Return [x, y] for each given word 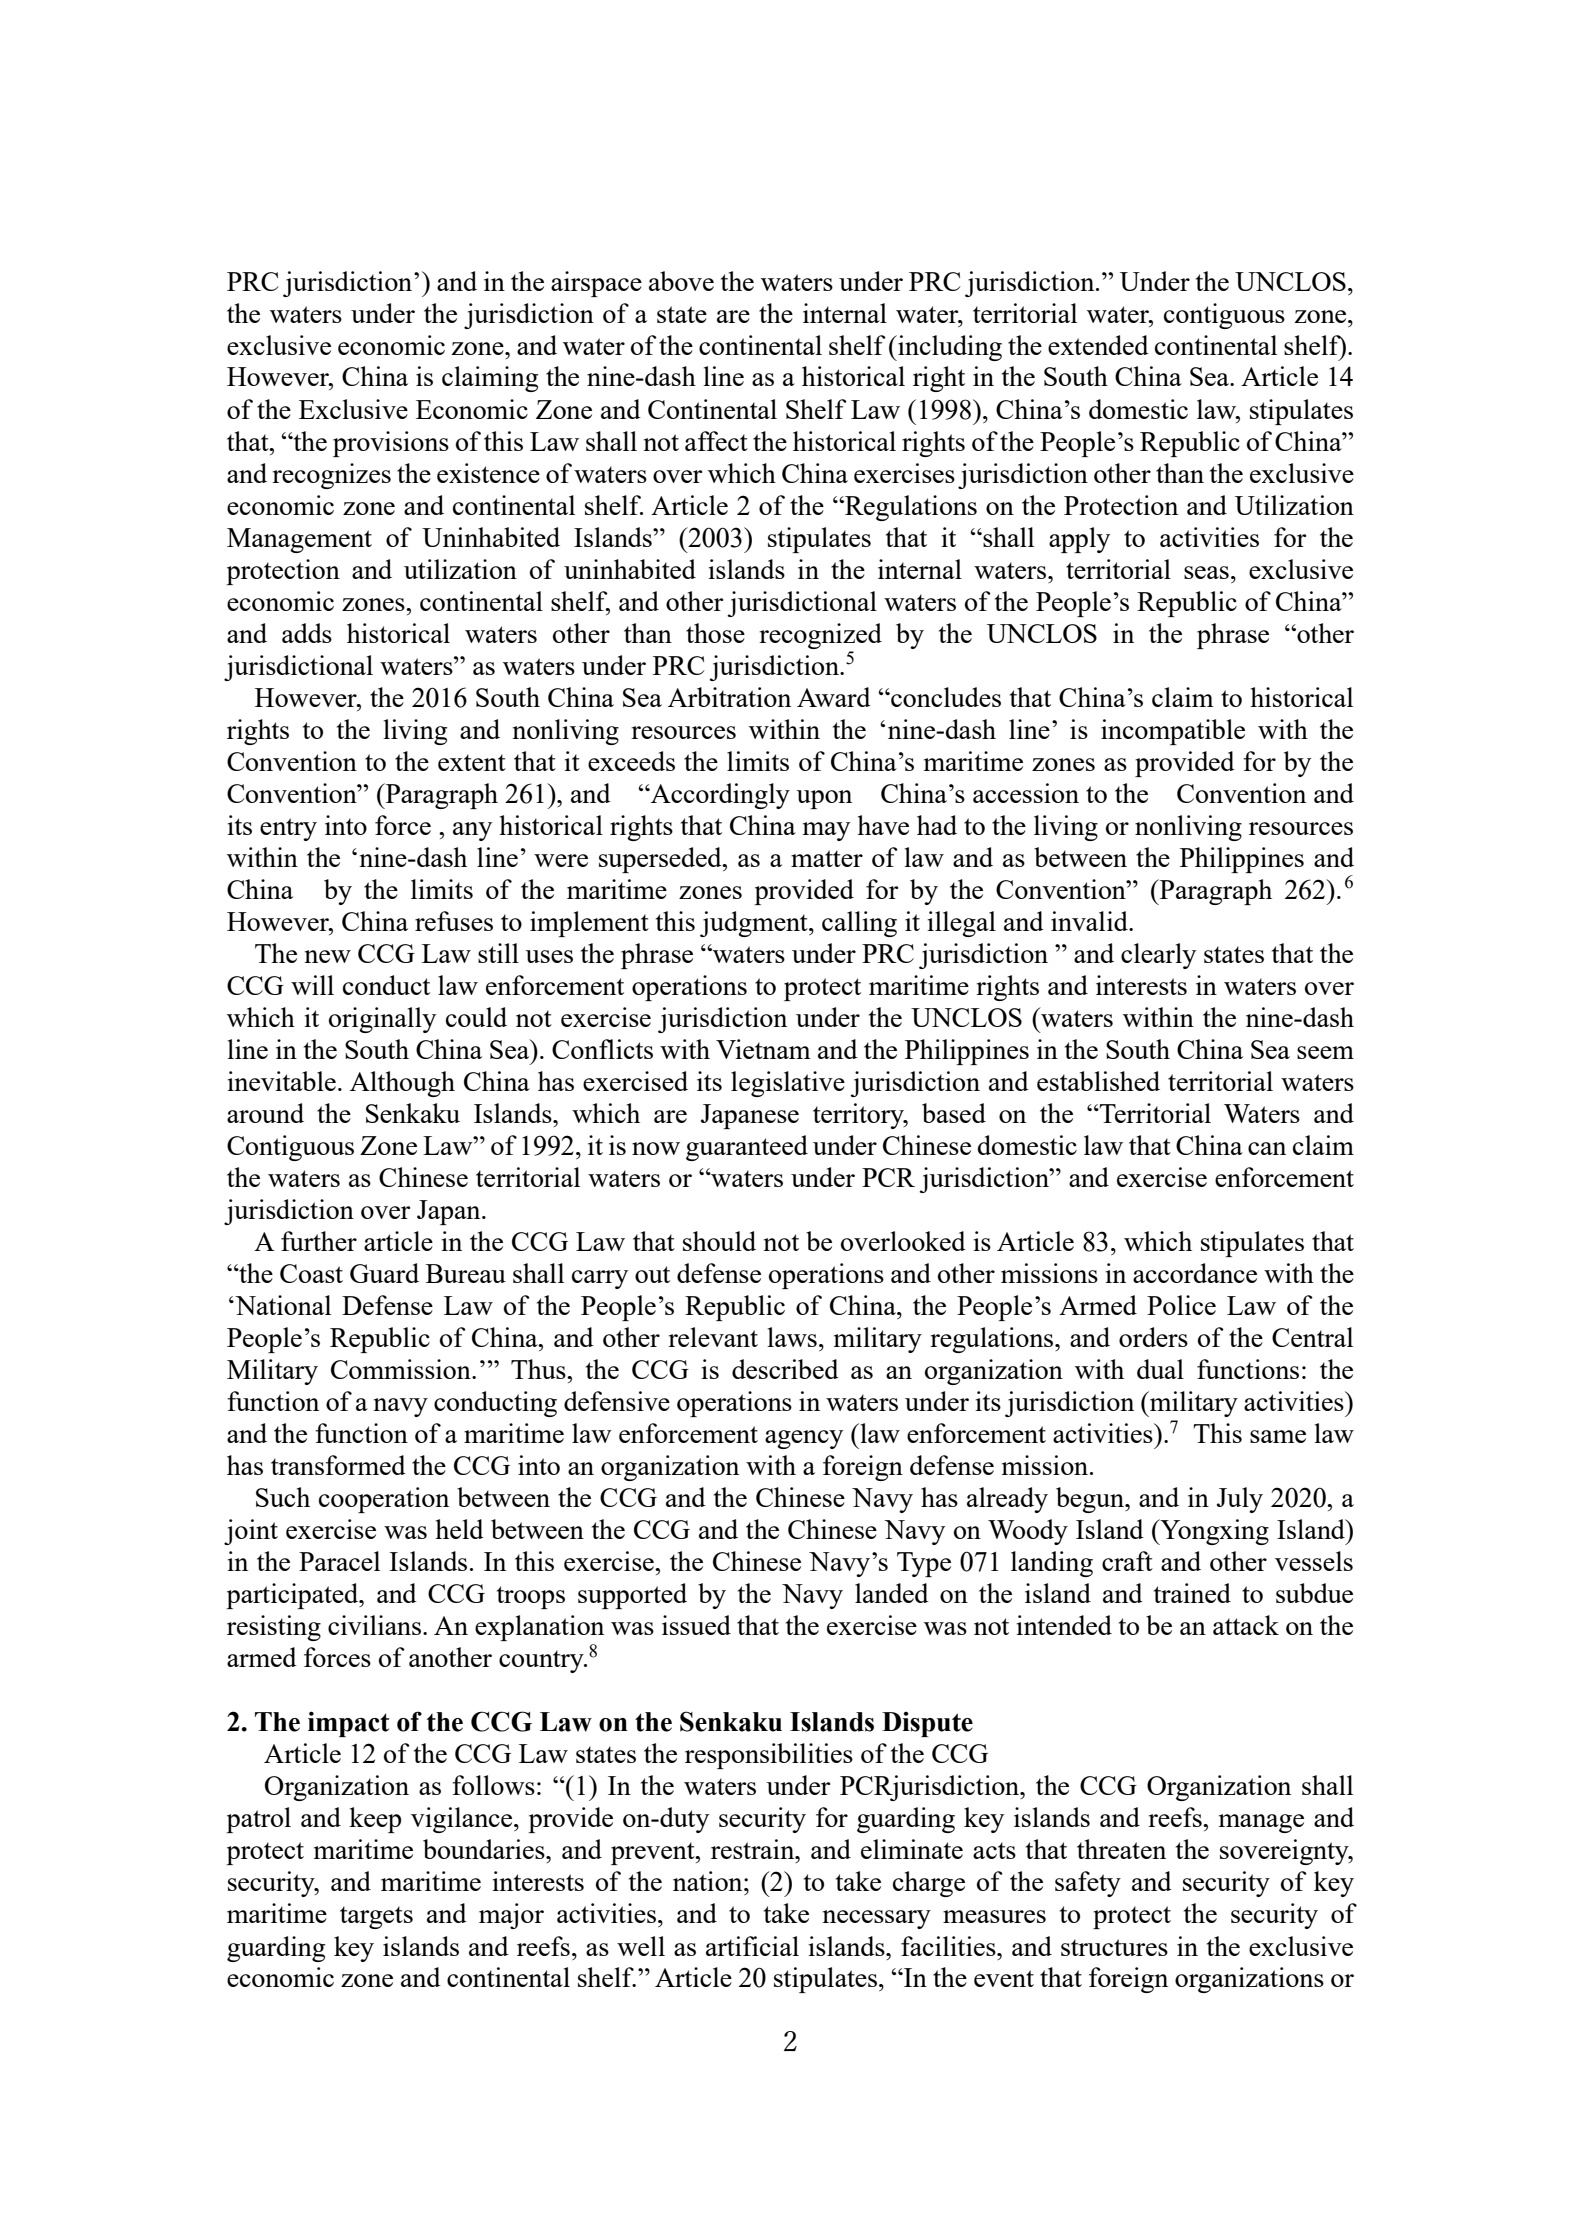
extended [1098, 345]
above [681, 281]
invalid [1090, 921]
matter [827, 858]
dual [1160, 1369]
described [785, 1369]
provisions [391, 444]
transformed [338, 1465]
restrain [754, 1849]
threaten [1121, 1849]
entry [288, 829]
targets [376, 1917]
